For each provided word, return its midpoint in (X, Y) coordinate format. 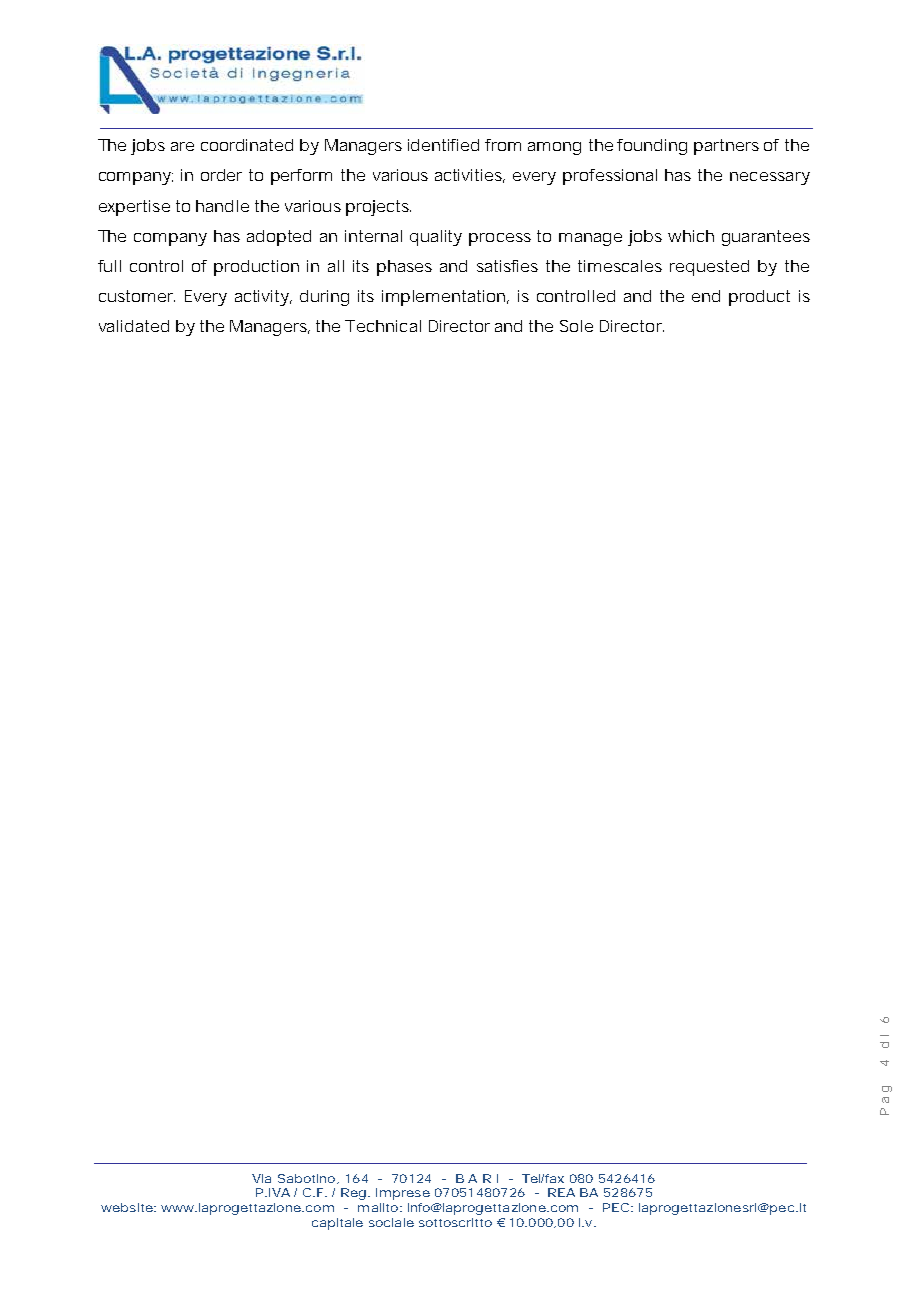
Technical (383, 326)
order (221, 175)
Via (261, 1178)
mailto (378, 1207)
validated (134, 326)
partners (726, 147)
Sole (576, 326)
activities (470, 176)
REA (561, 1192)
